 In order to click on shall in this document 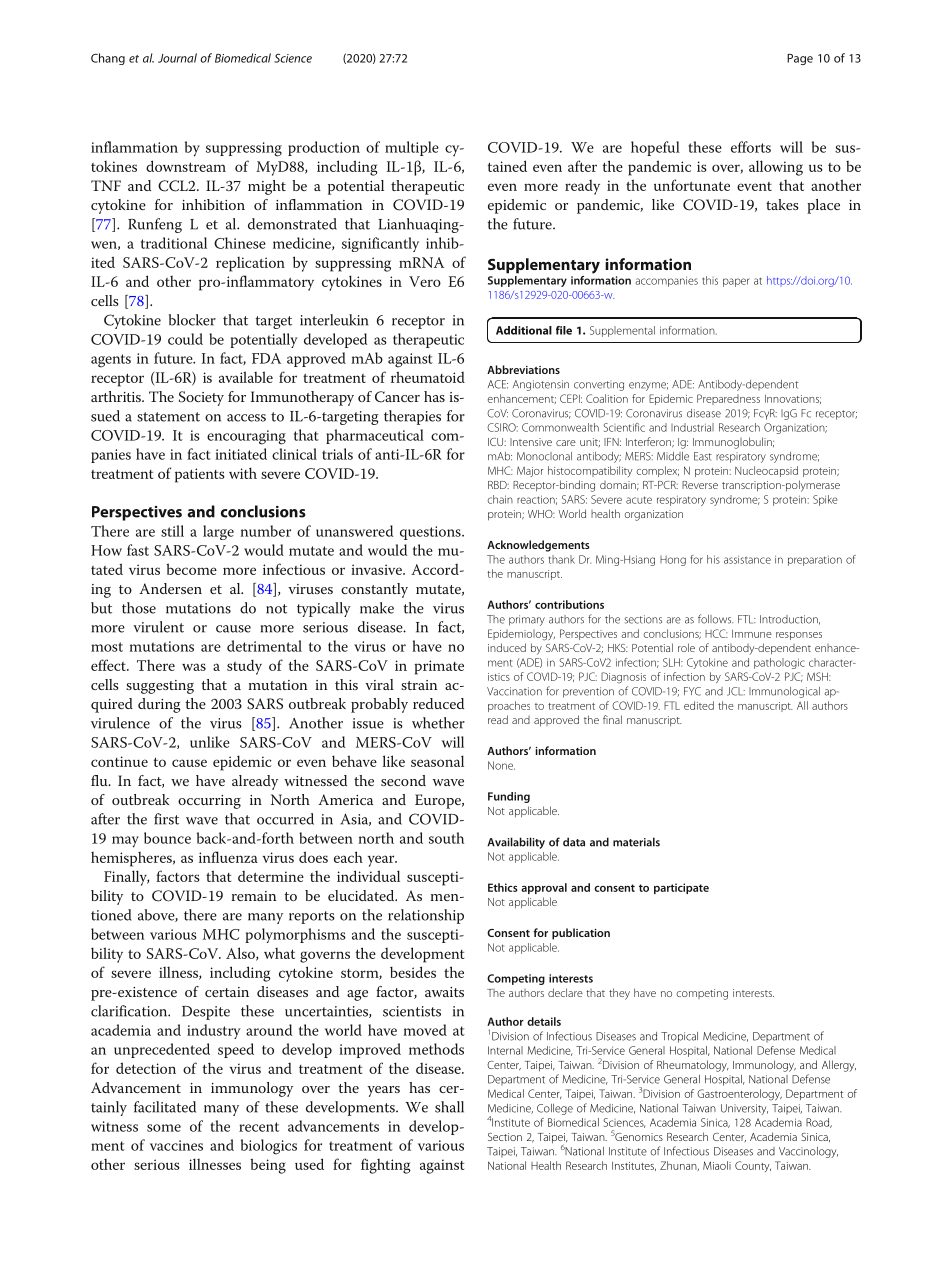, I will do `click(449, 1107)`.
